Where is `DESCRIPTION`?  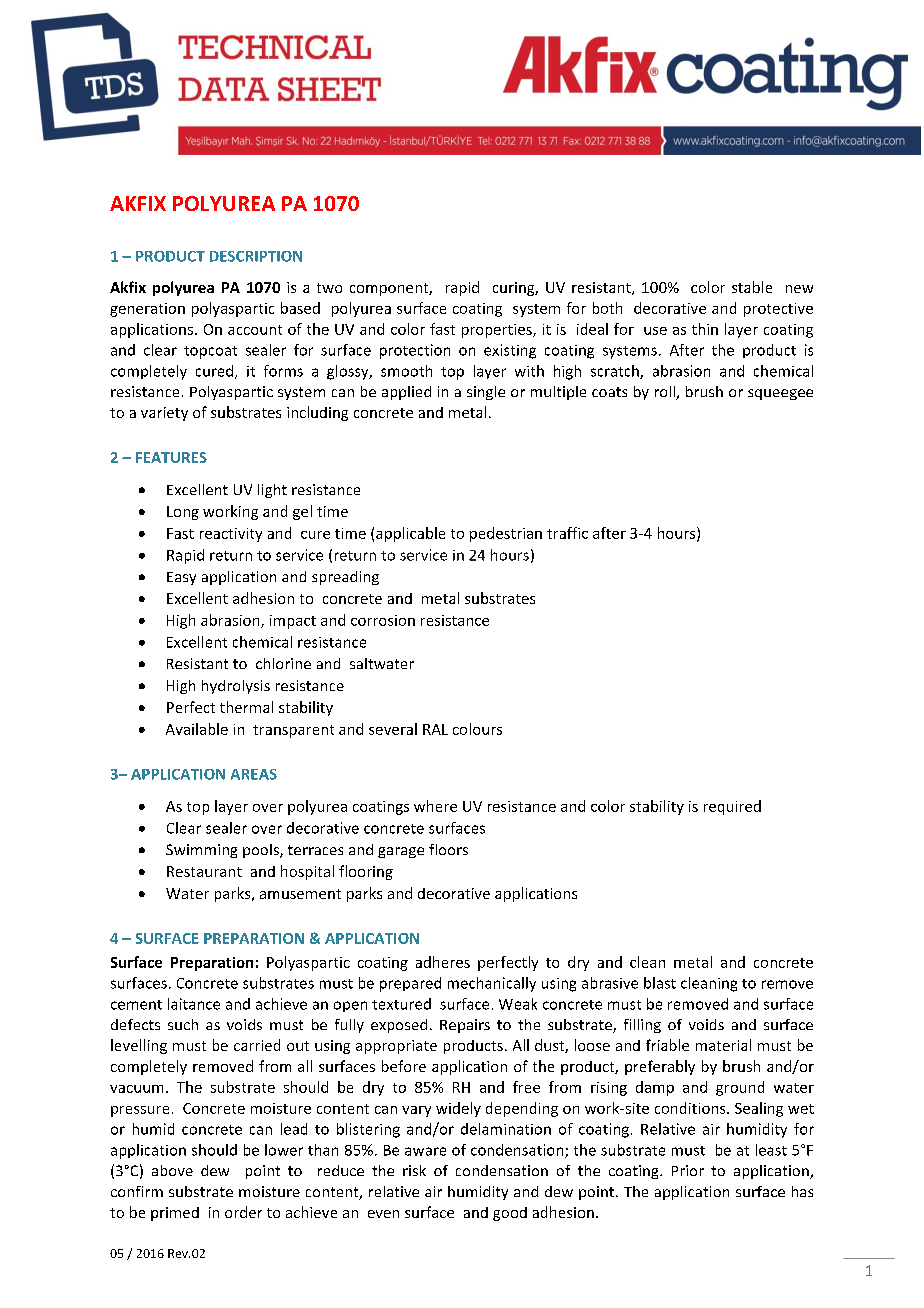 DESCRIPTION is located at coordinates (256, 256).
